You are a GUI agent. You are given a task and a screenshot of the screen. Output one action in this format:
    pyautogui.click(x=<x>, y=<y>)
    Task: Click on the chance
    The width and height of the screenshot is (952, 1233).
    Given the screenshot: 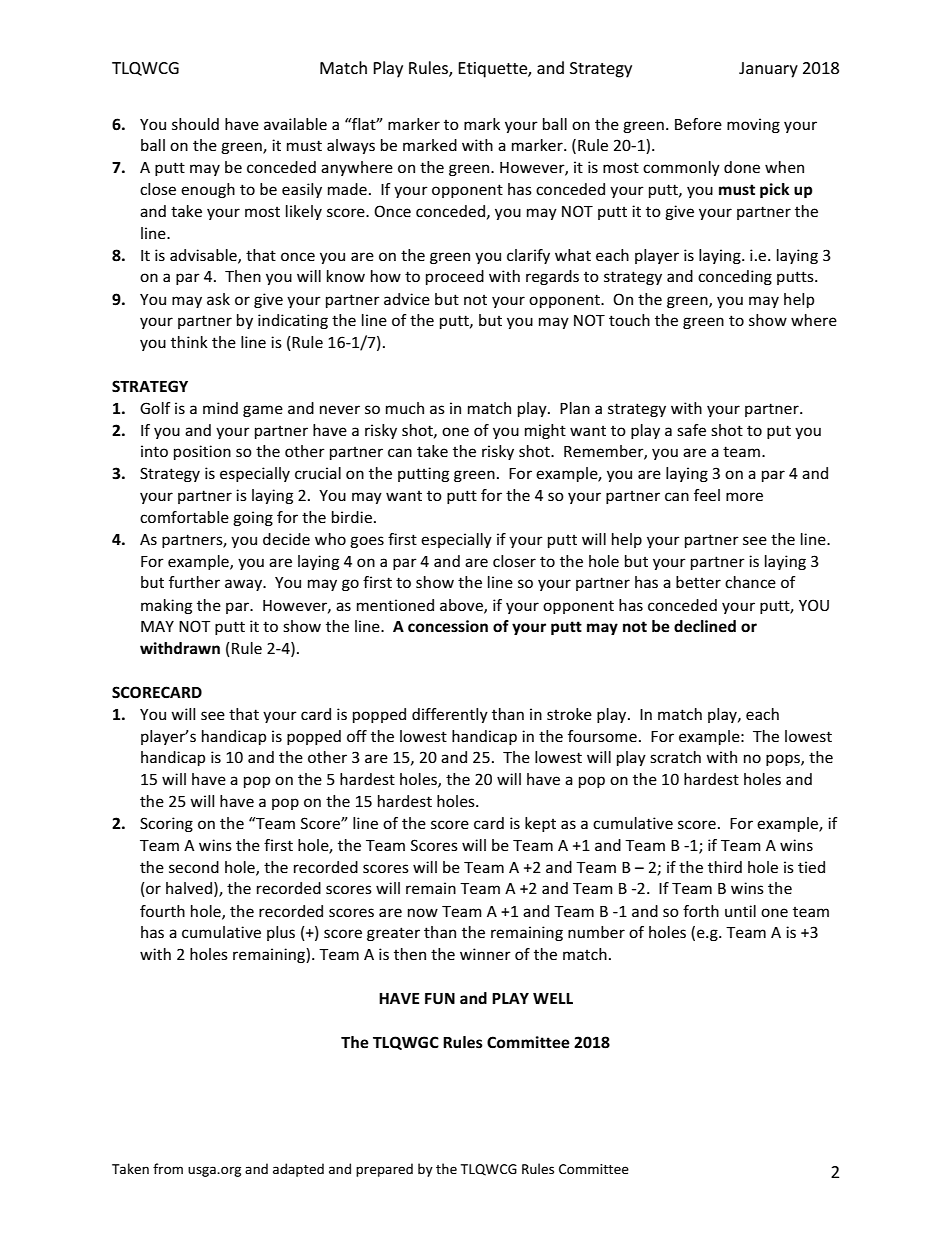 What is the action you would take?
    pyautogui.click(x=750, y=582)
